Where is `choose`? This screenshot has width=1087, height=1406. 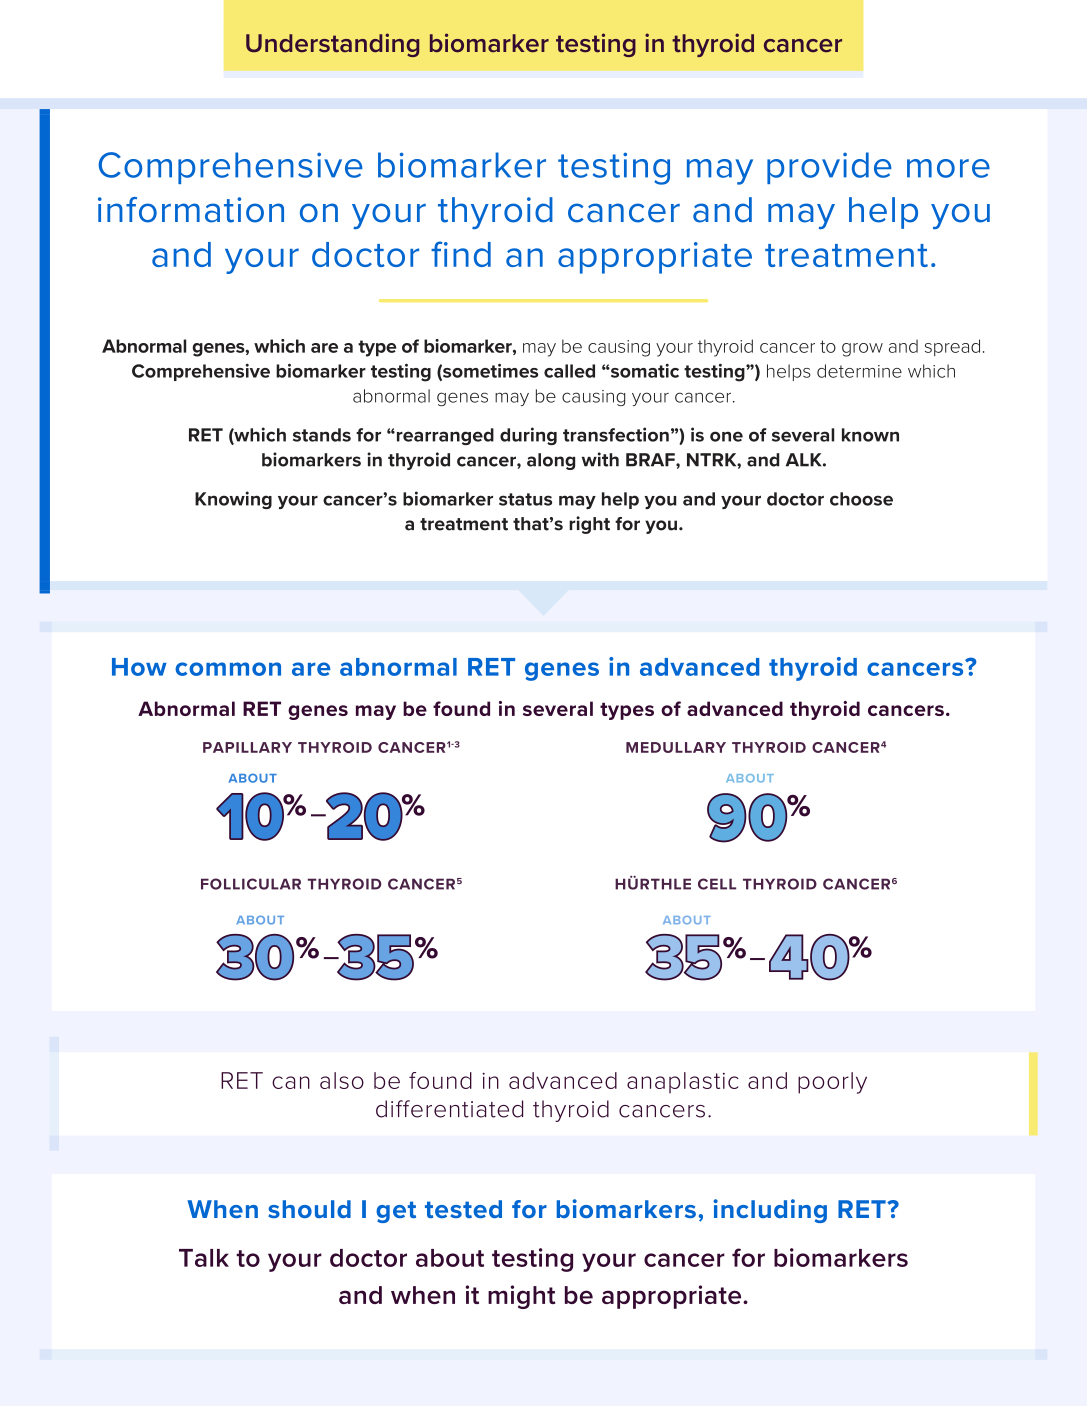
choose is located at coordinates (861, 499).
